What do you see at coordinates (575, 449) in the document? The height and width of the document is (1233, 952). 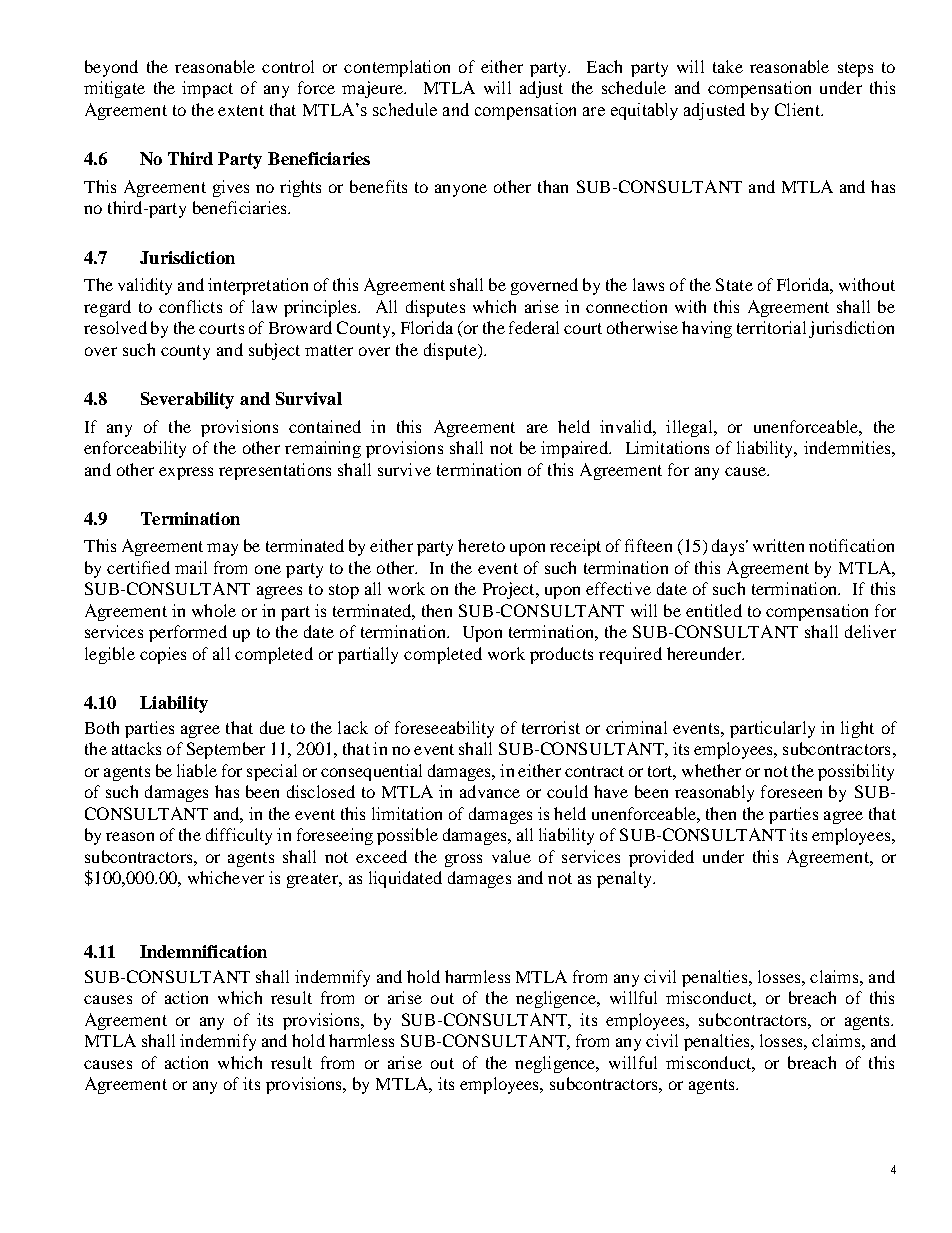 I see `impaired` at bounding box center [575, 449].
